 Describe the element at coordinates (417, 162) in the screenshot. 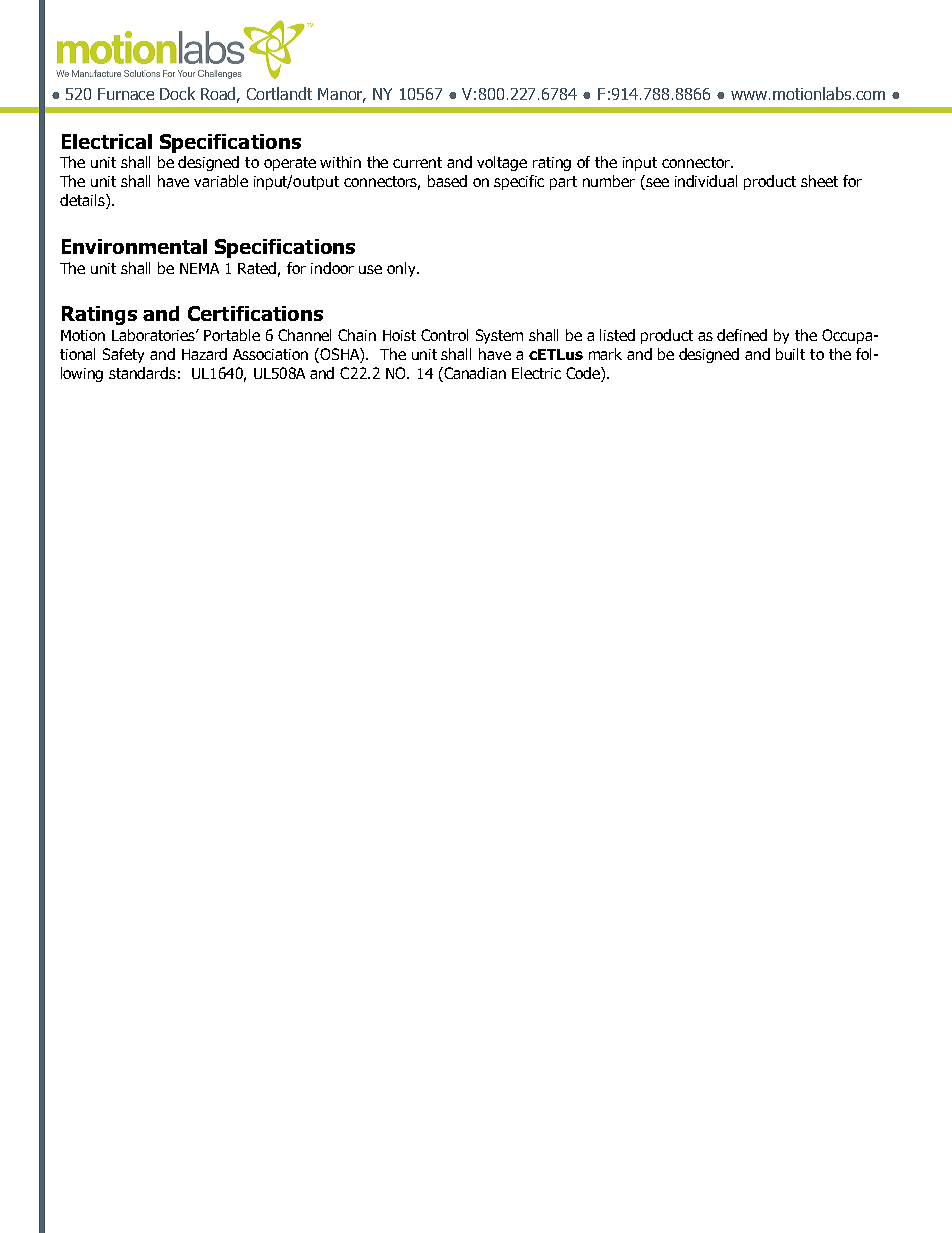

I see `current` at that location.
